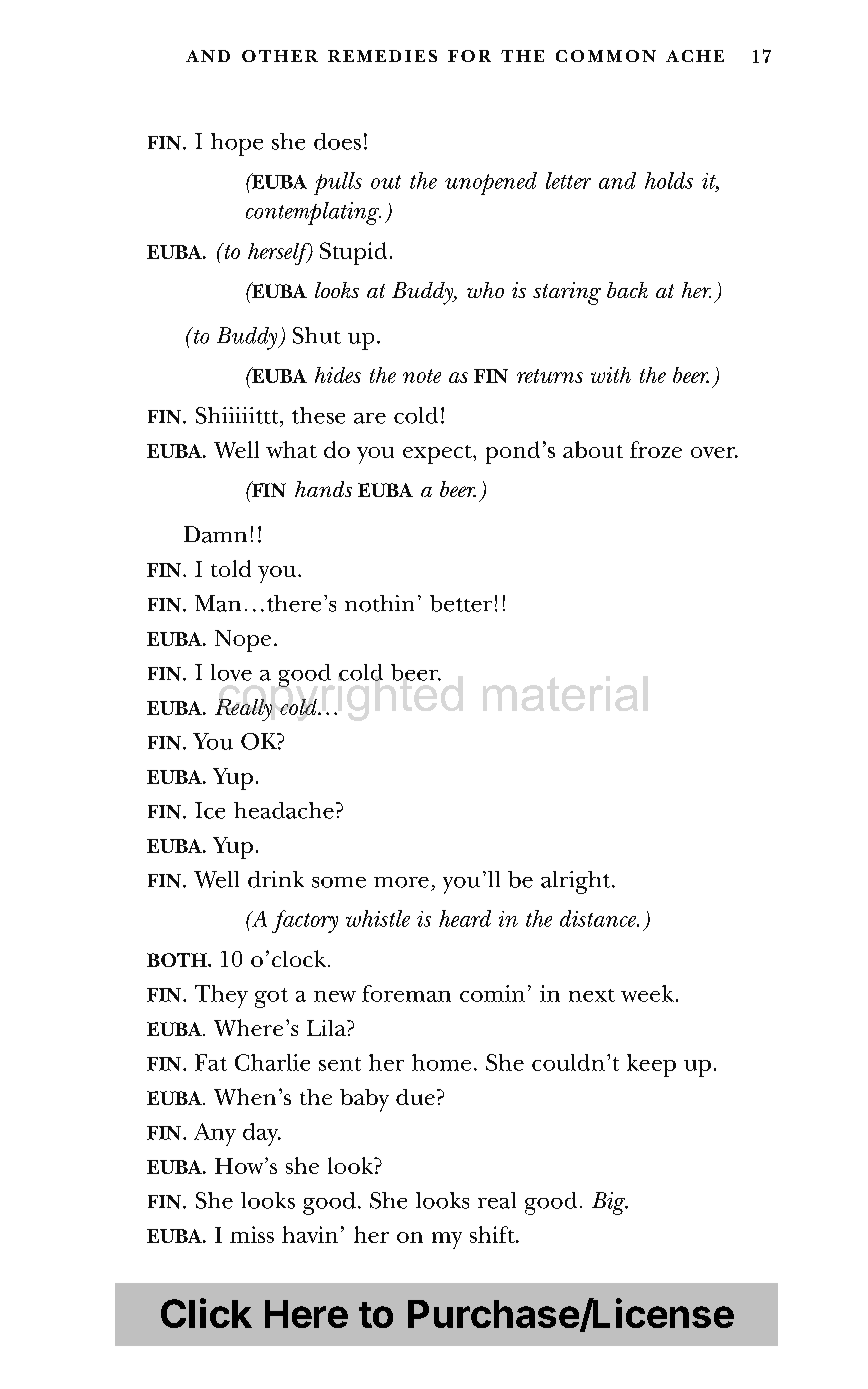  Describe the element at coordinates (210, 810) in the screenshot. I see `Ice` at that location.
